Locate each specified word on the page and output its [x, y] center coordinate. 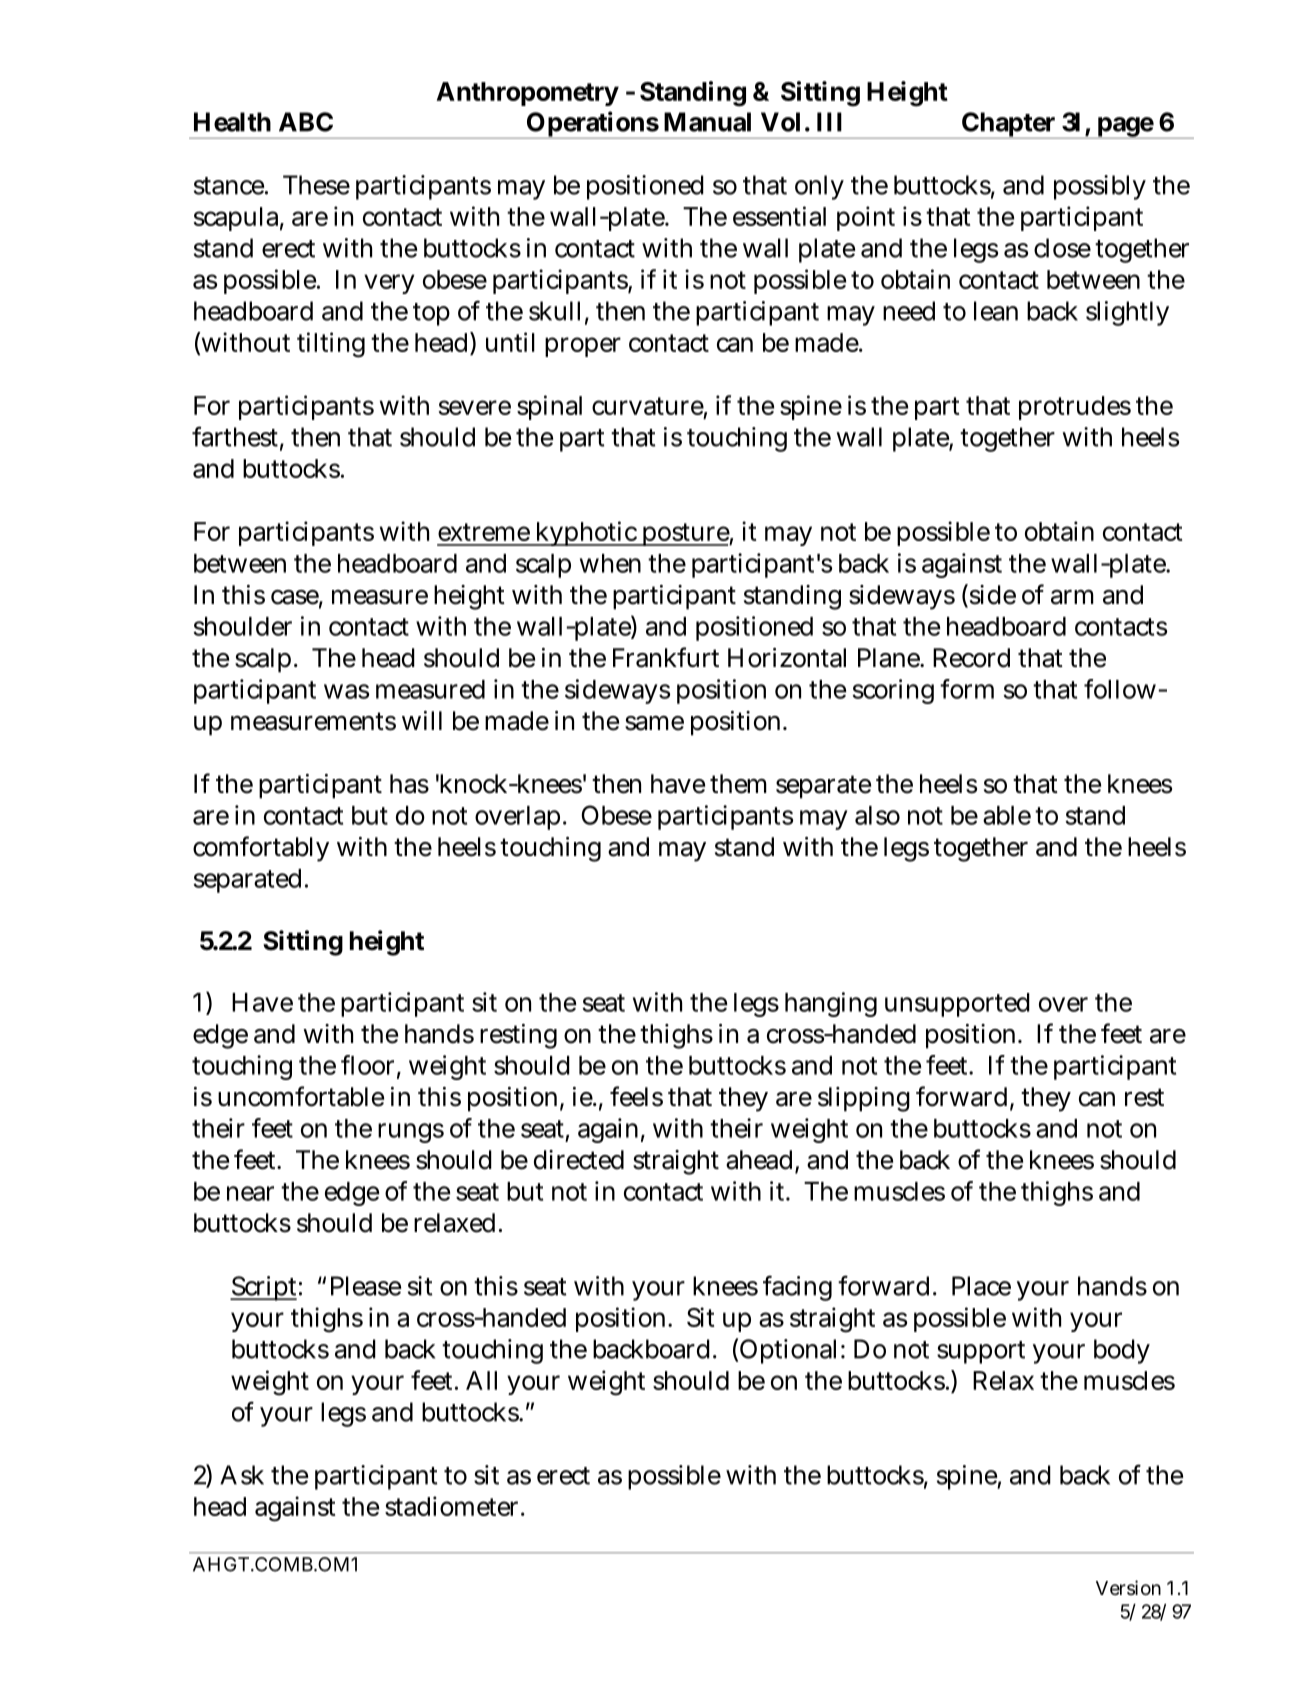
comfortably [261, 849]
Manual [707, 122]
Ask [242, 1475]
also [877, 815]
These [316, 185]
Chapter [1009, 125]
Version [1128, 1587]
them [738, 784]
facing [797, 1288]
